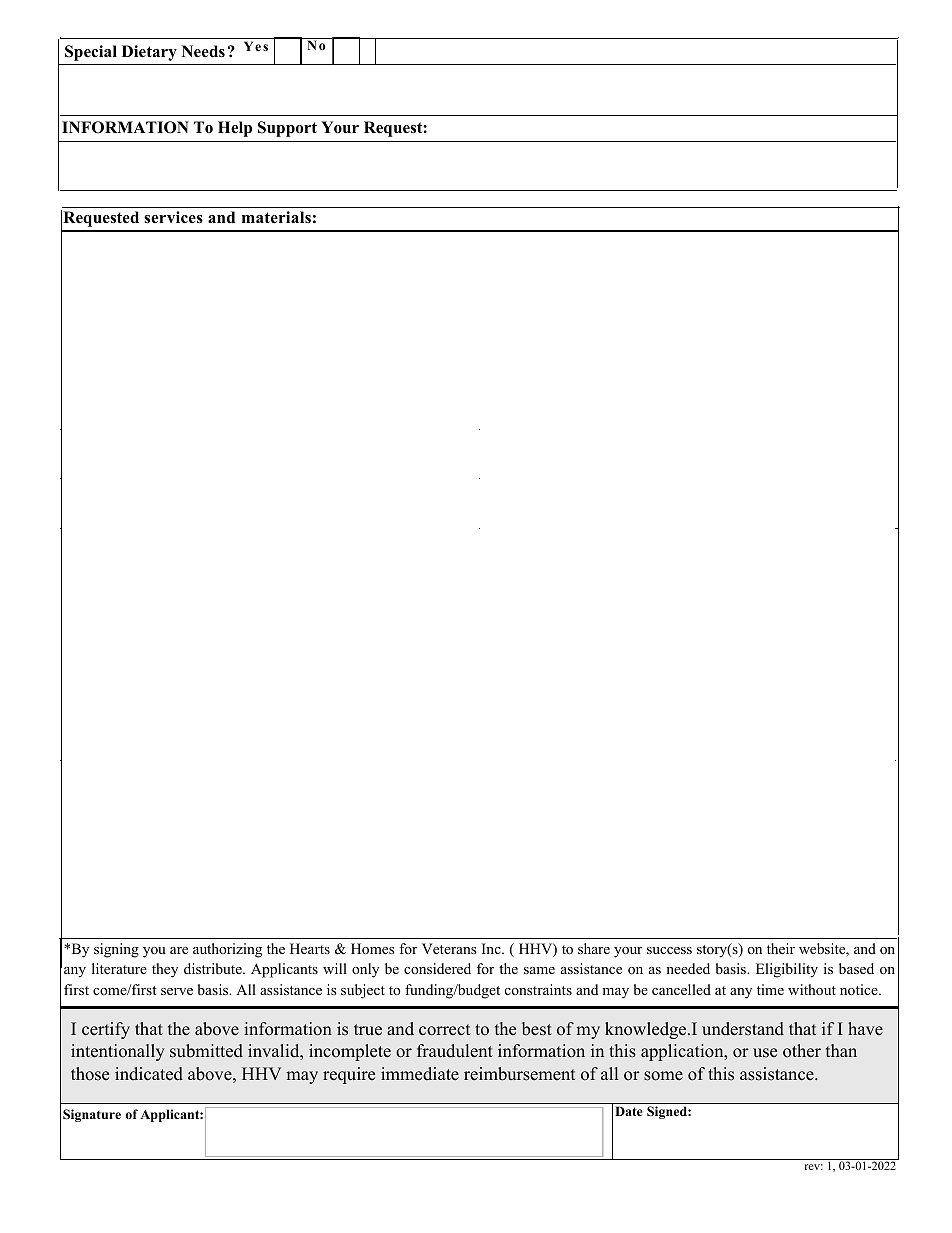 The image size is (952, 1233). I want to click on materials, so click(276, 217).
